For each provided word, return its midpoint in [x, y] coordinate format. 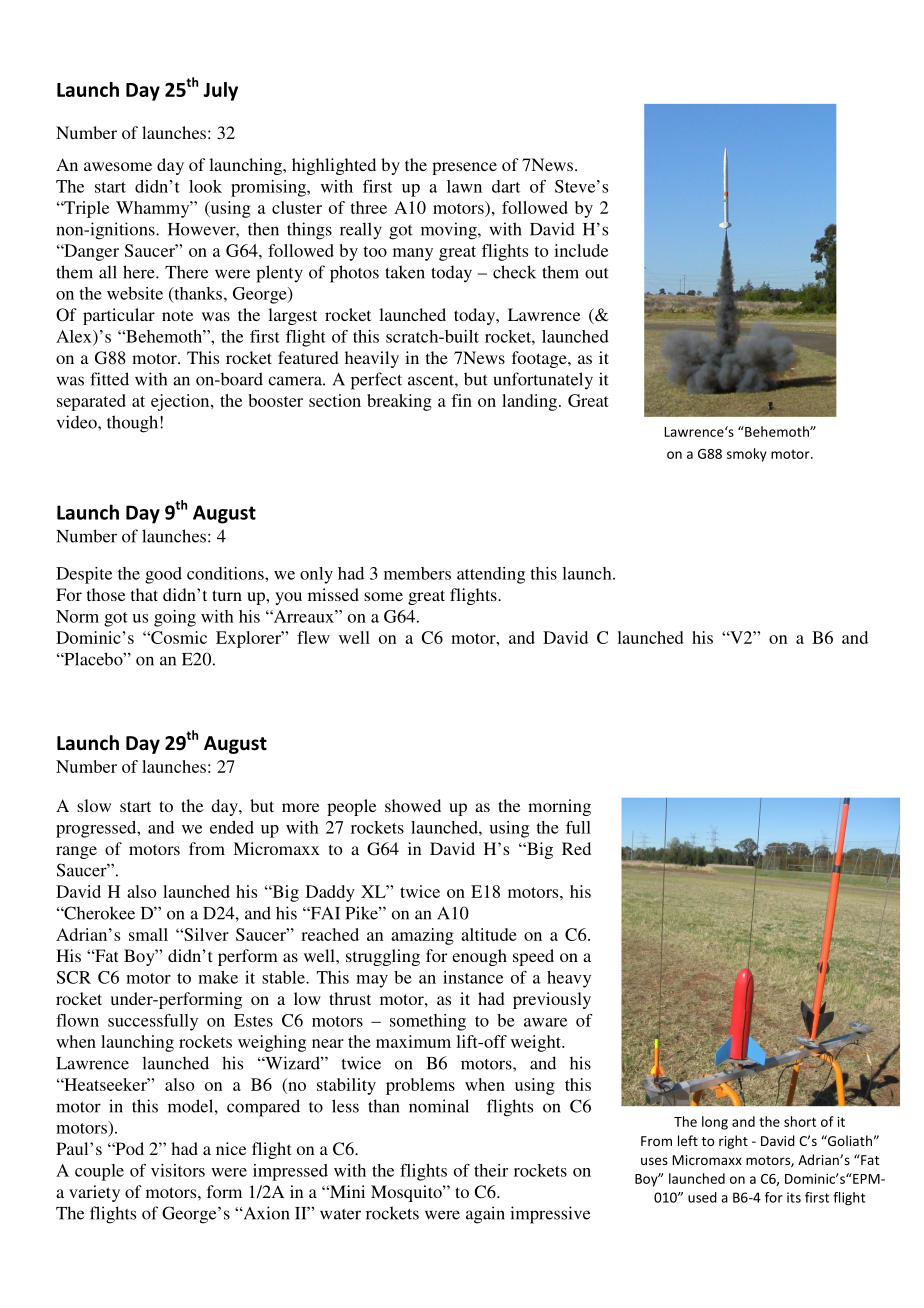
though [132, 424]
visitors [178, 1170]
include [581, 250]
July [220, 91]
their [491, 1170]
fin [461, 400]
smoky [747, 455]
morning [559, 807]
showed [413, 805]
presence [464, 168]
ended [232, 827]
